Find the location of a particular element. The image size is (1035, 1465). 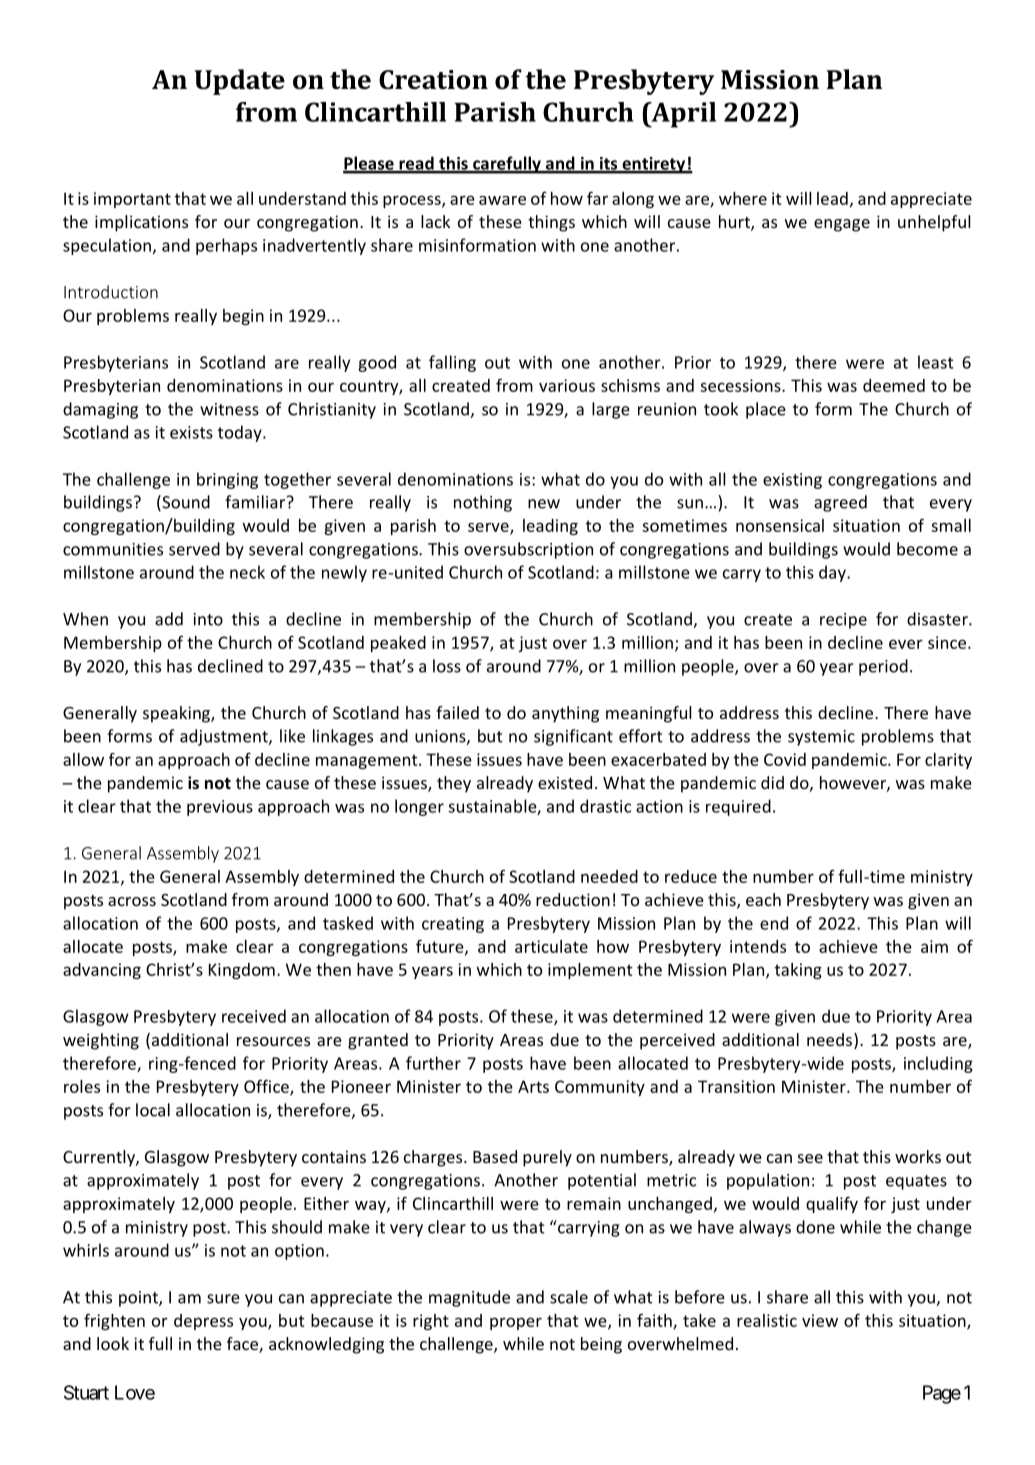

Sound is located at coordinates (185, 503).
